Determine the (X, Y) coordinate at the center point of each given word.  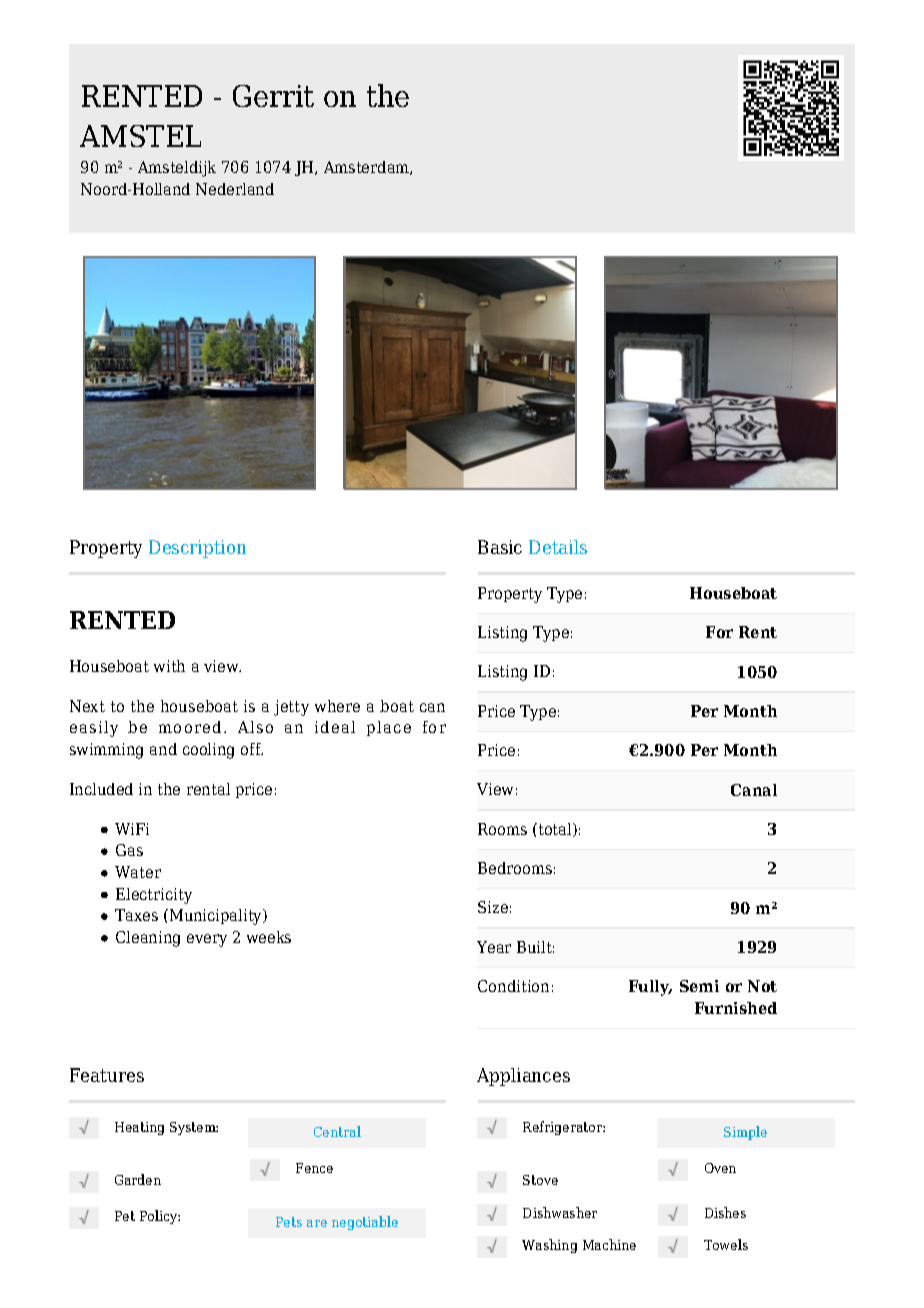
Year (494, 947)
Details (558, 547)
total (555, 830)
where (337, 706)
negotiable (365, 1223)
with (169, 666)
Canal (754, 790)
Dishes (725, 1212)
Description (197, 549)
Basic (500, 547)
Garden (138, 1179)
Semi (699, 986)
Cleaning (148, 939)
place (389, 728)
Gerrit (273, 96)
